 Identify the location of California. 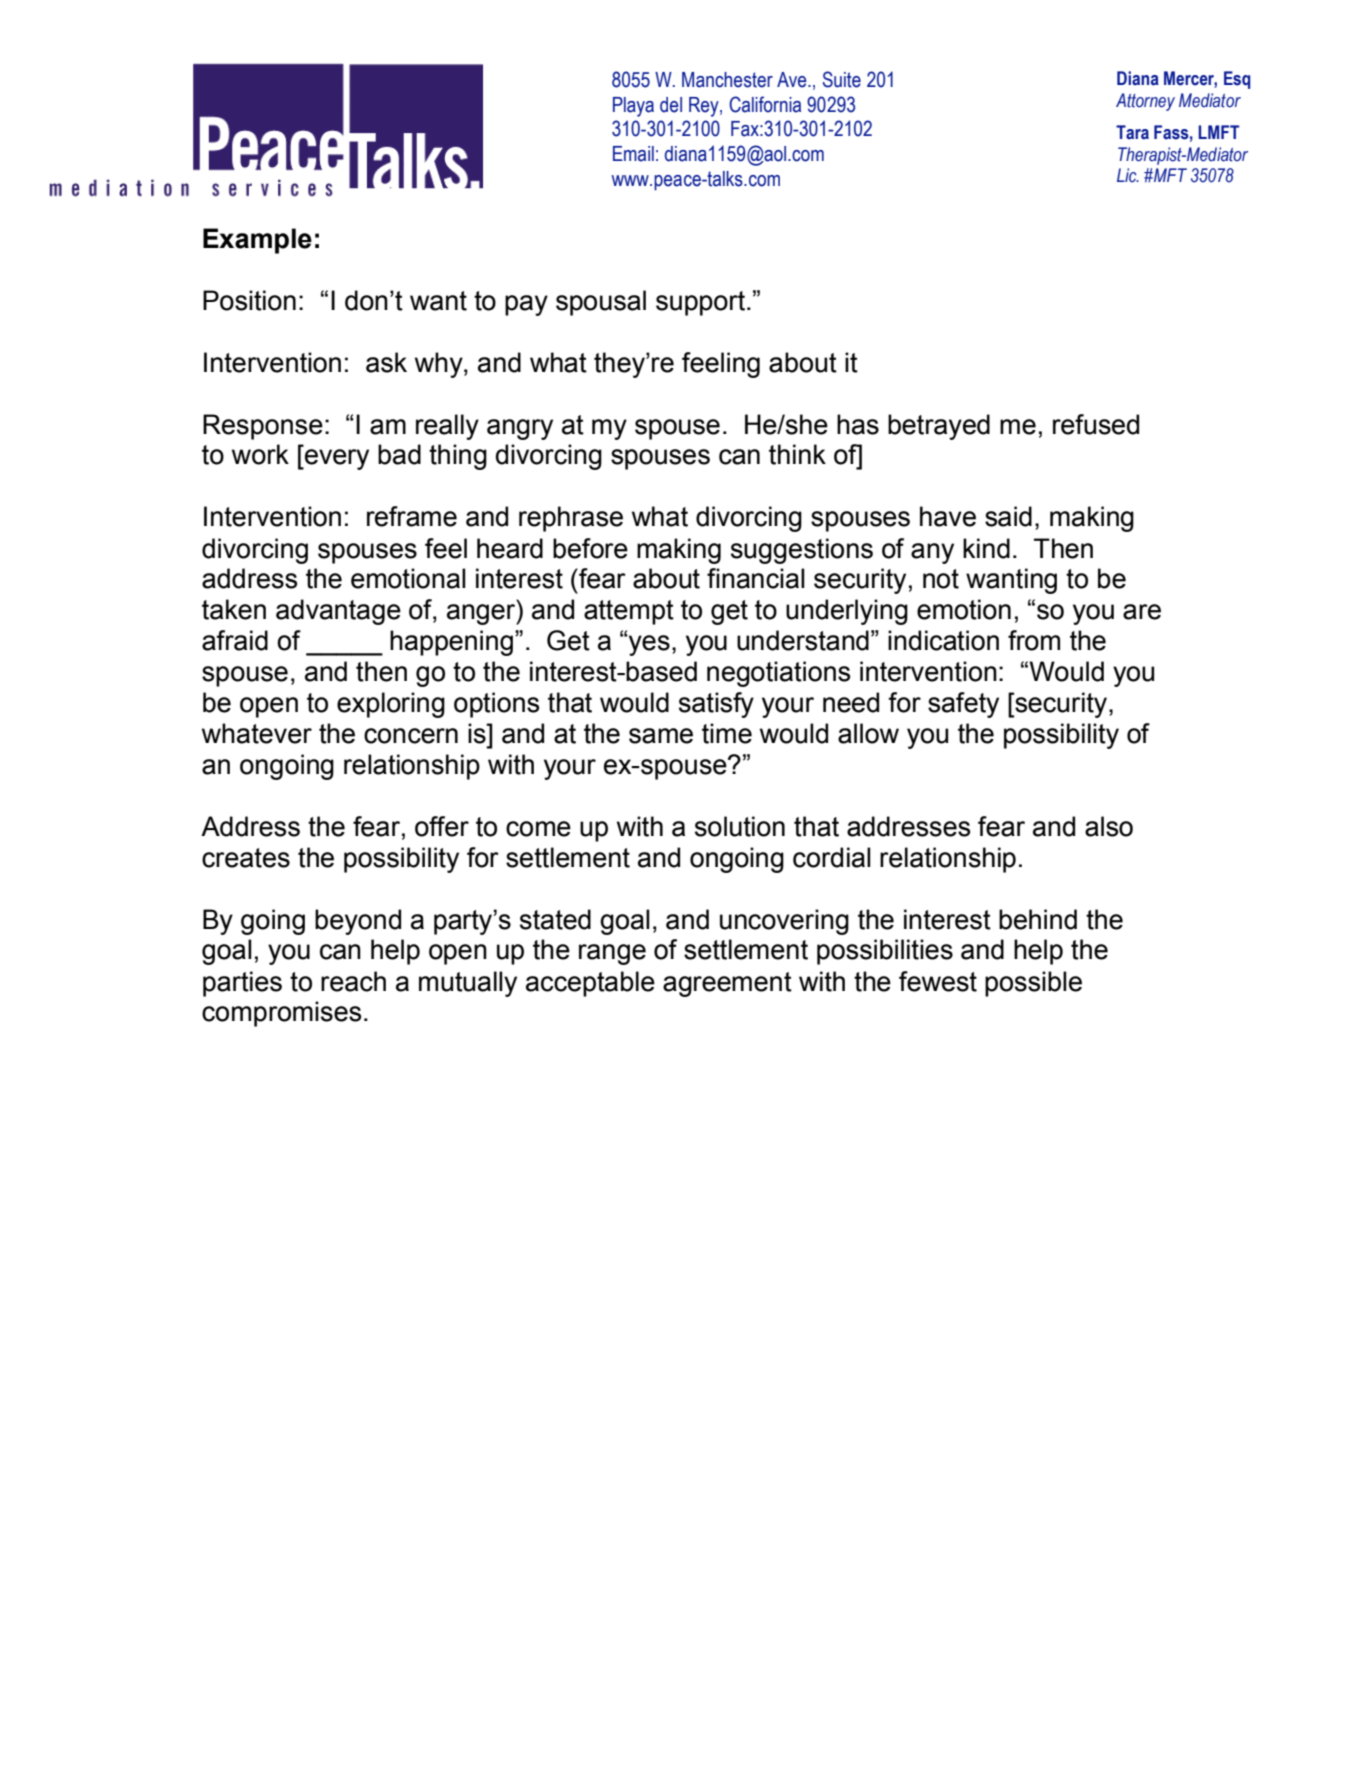
(765, 104).
